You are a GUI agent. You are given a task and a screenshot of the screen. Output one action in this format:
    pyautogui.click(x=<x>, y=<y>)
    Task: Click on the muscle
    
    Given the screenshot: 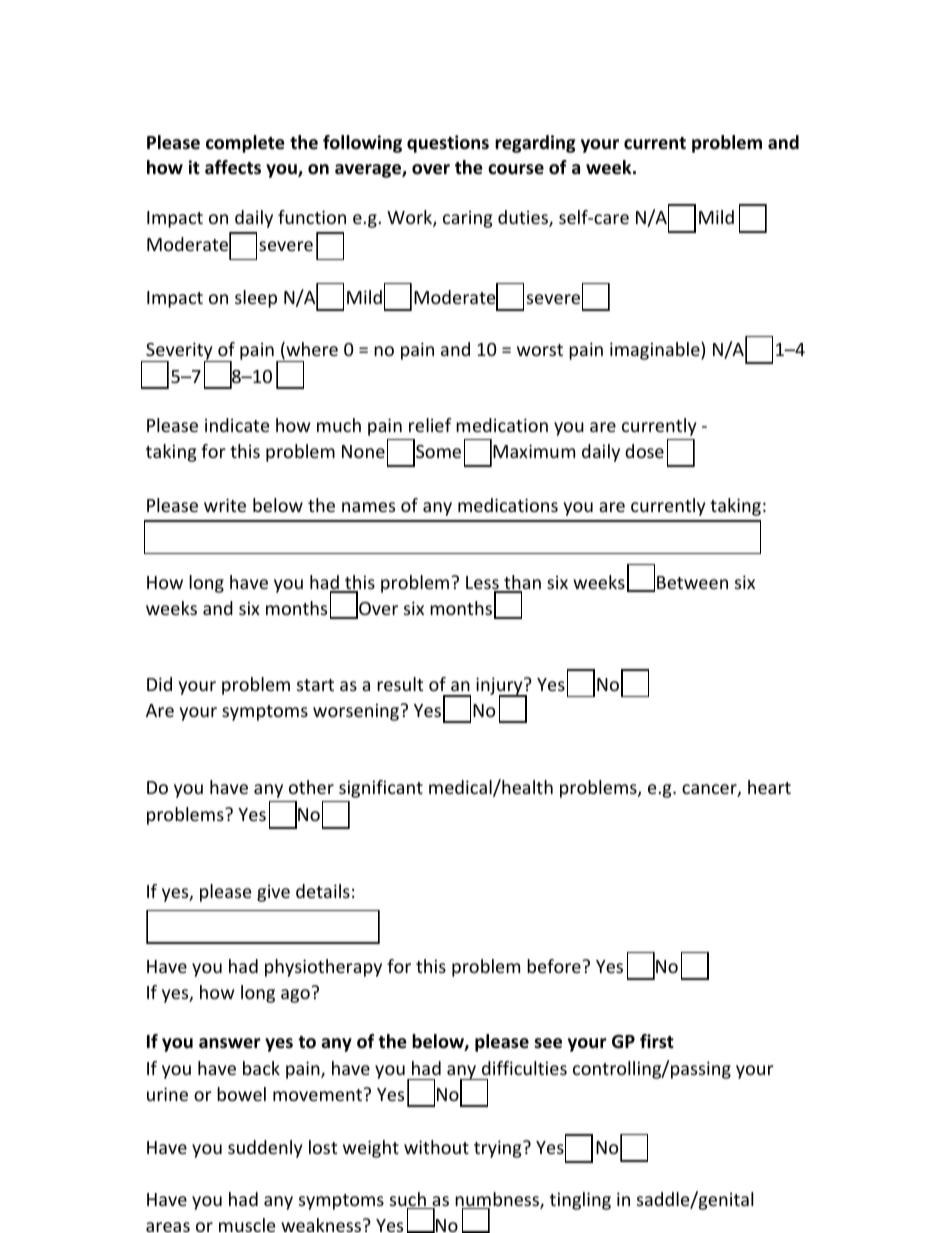 What is the action you would take?
    pyautogui.click(x=247, y=1225)
